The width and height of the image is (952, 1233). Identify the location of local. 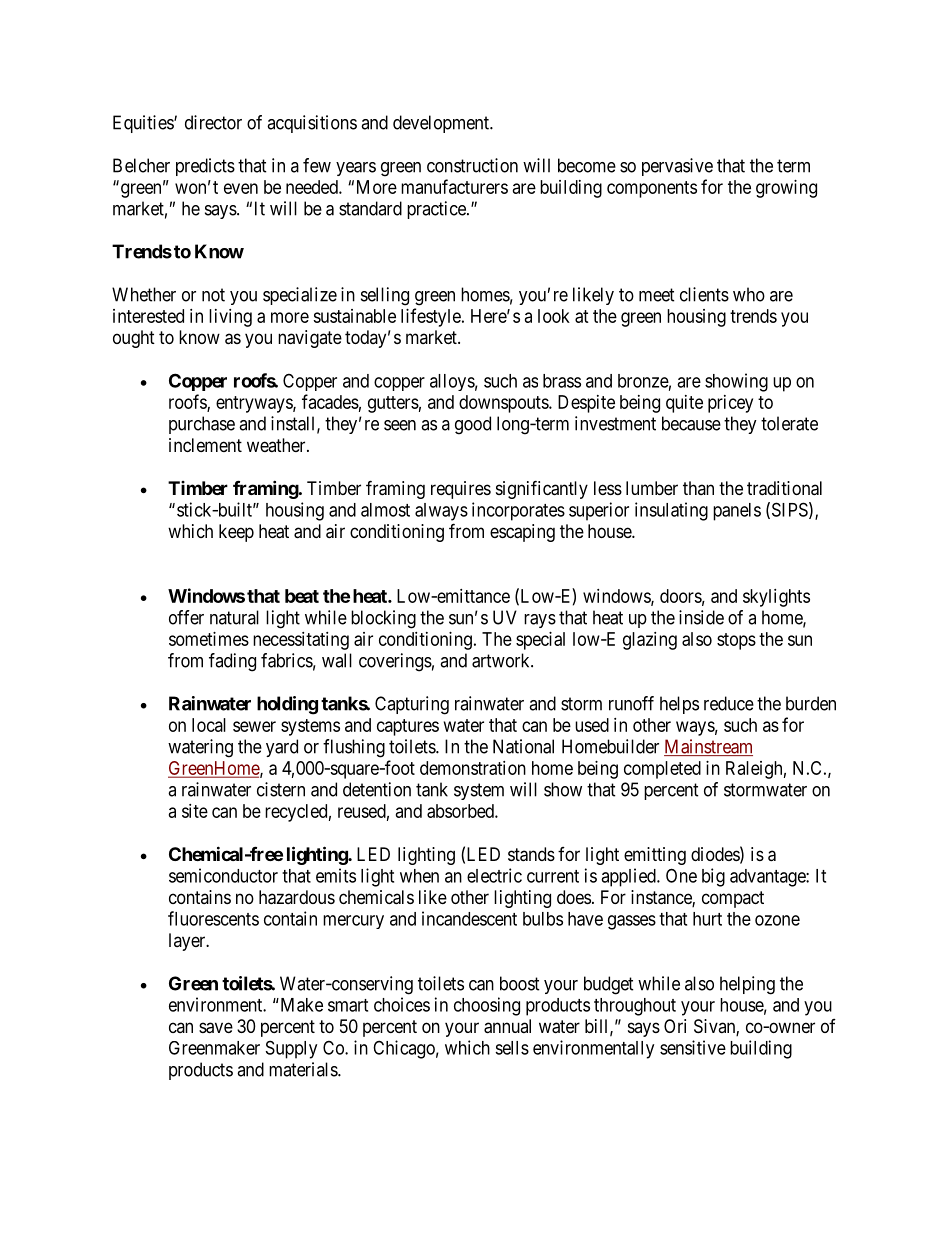
(209, 725).
